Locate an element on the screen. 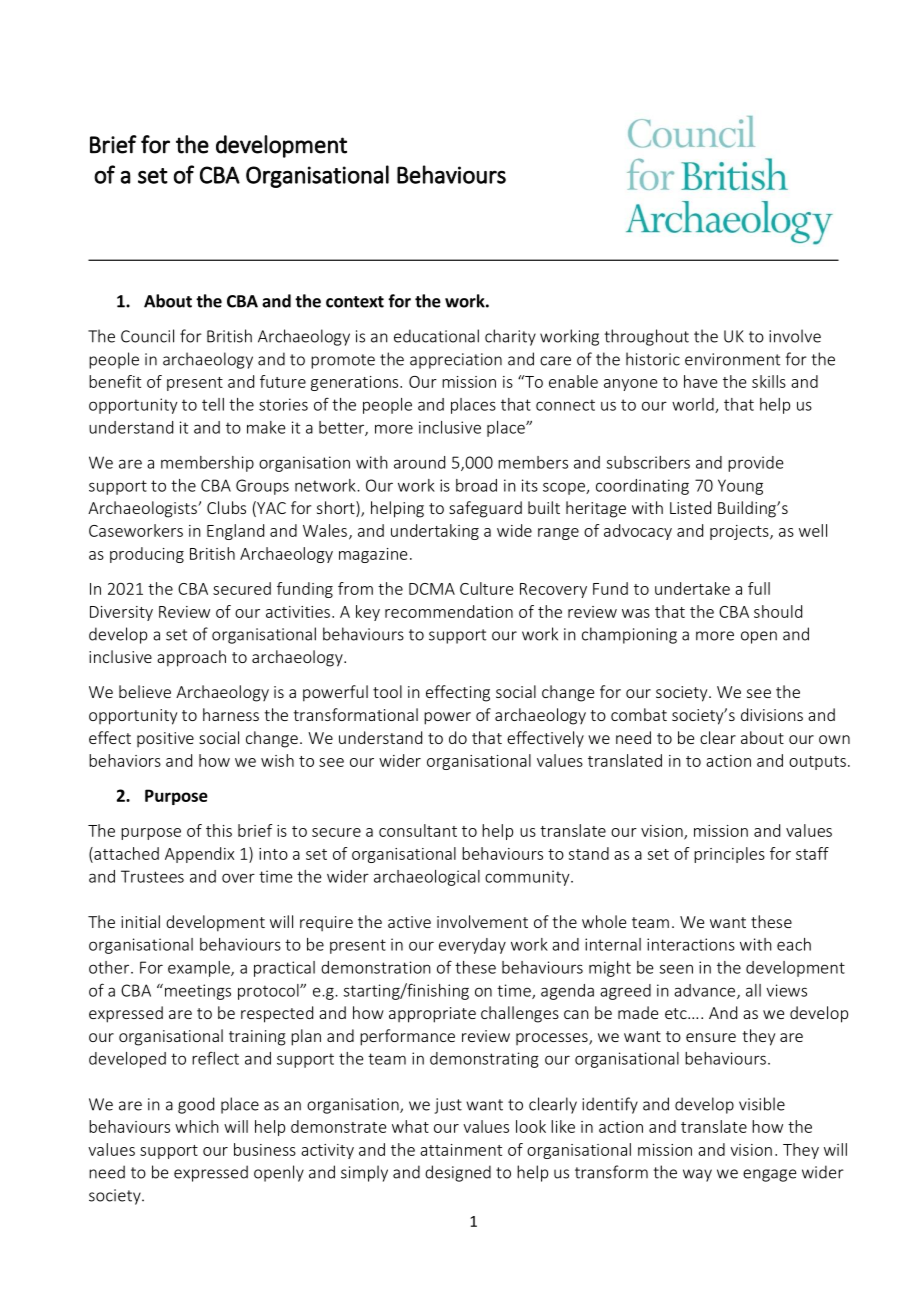 The image size is (924, 1308). which is located at coordinates (197, 1126).
